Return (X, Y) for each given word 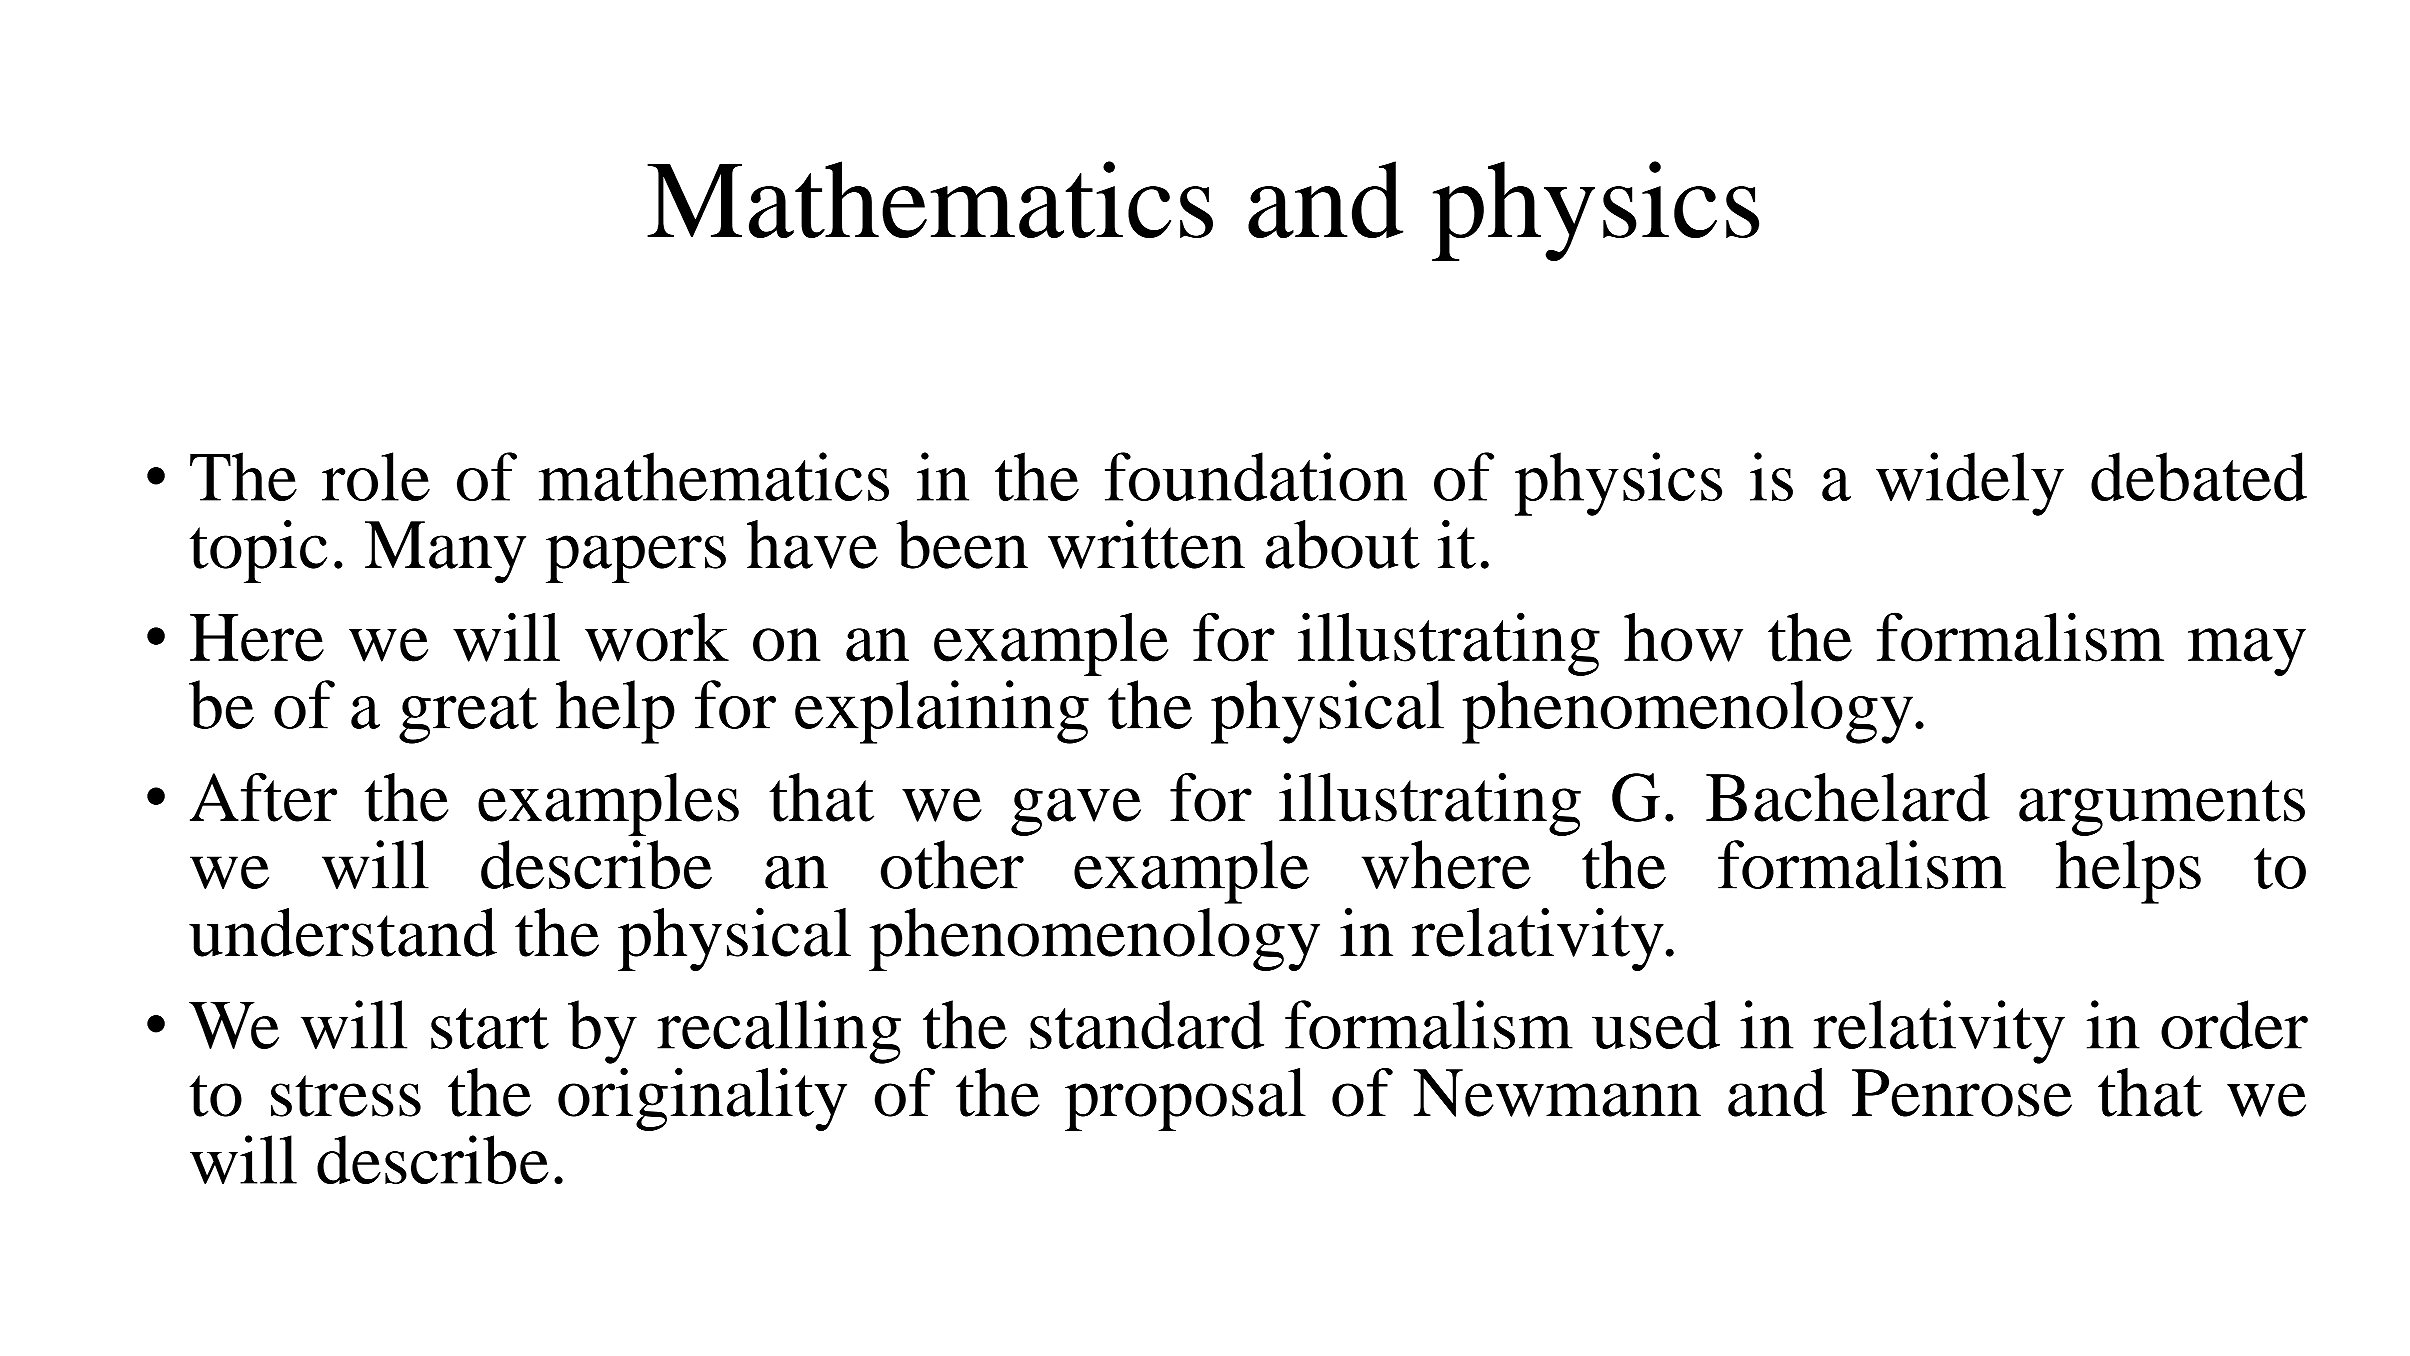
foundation (1256, 476)
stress (346, 1096)
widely (1970, 484)
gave (1076, 812)
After (263, 797)
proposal (1185, 1099)
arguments (2162, 808)
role (376, 476)
